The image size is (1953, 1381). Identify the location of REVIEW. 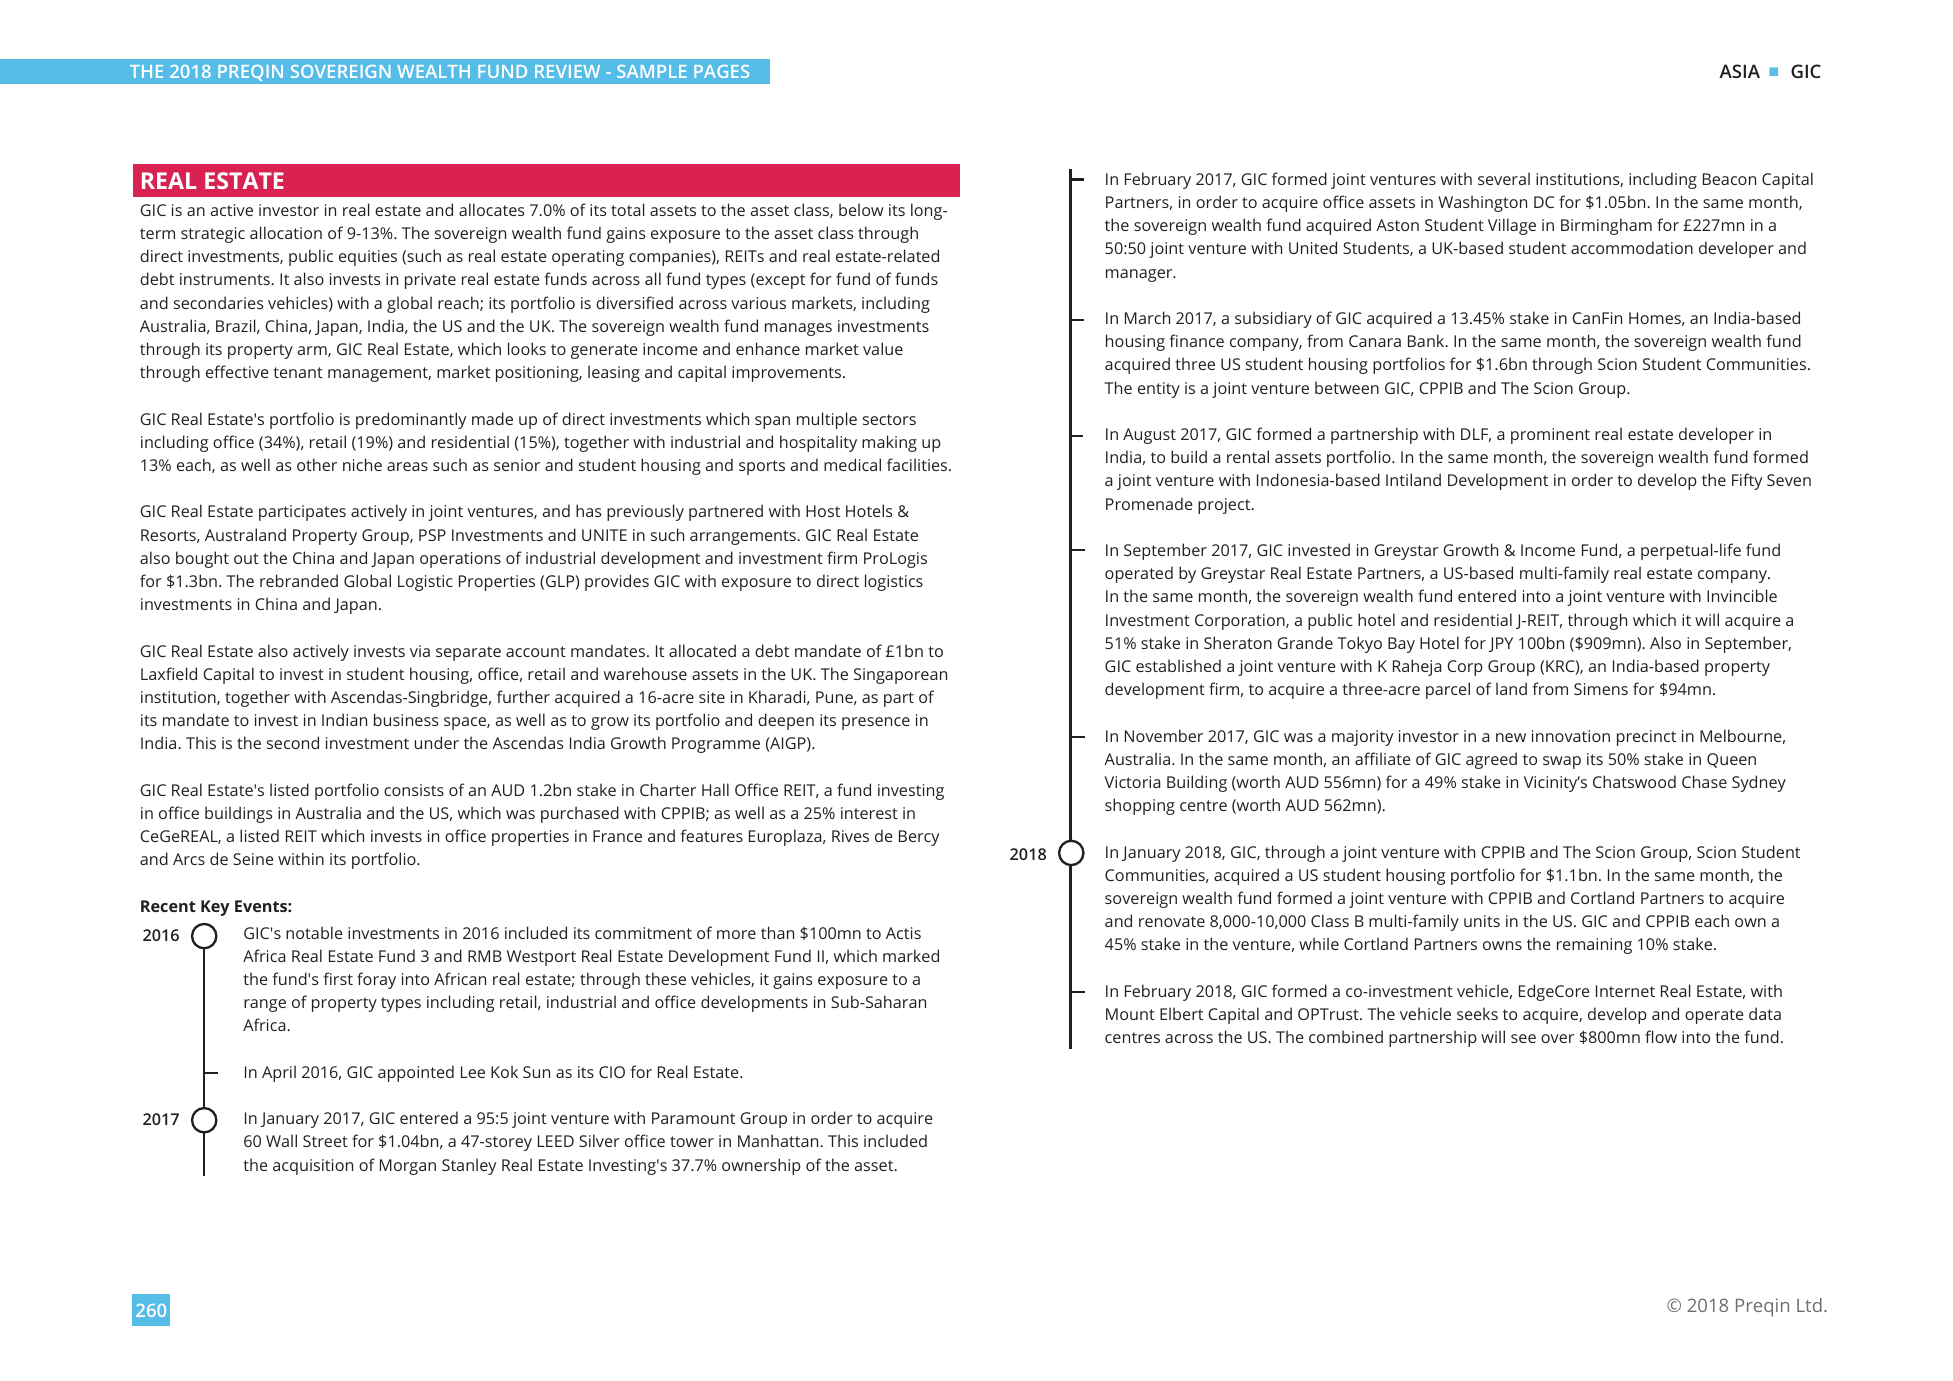
(567, 71).
